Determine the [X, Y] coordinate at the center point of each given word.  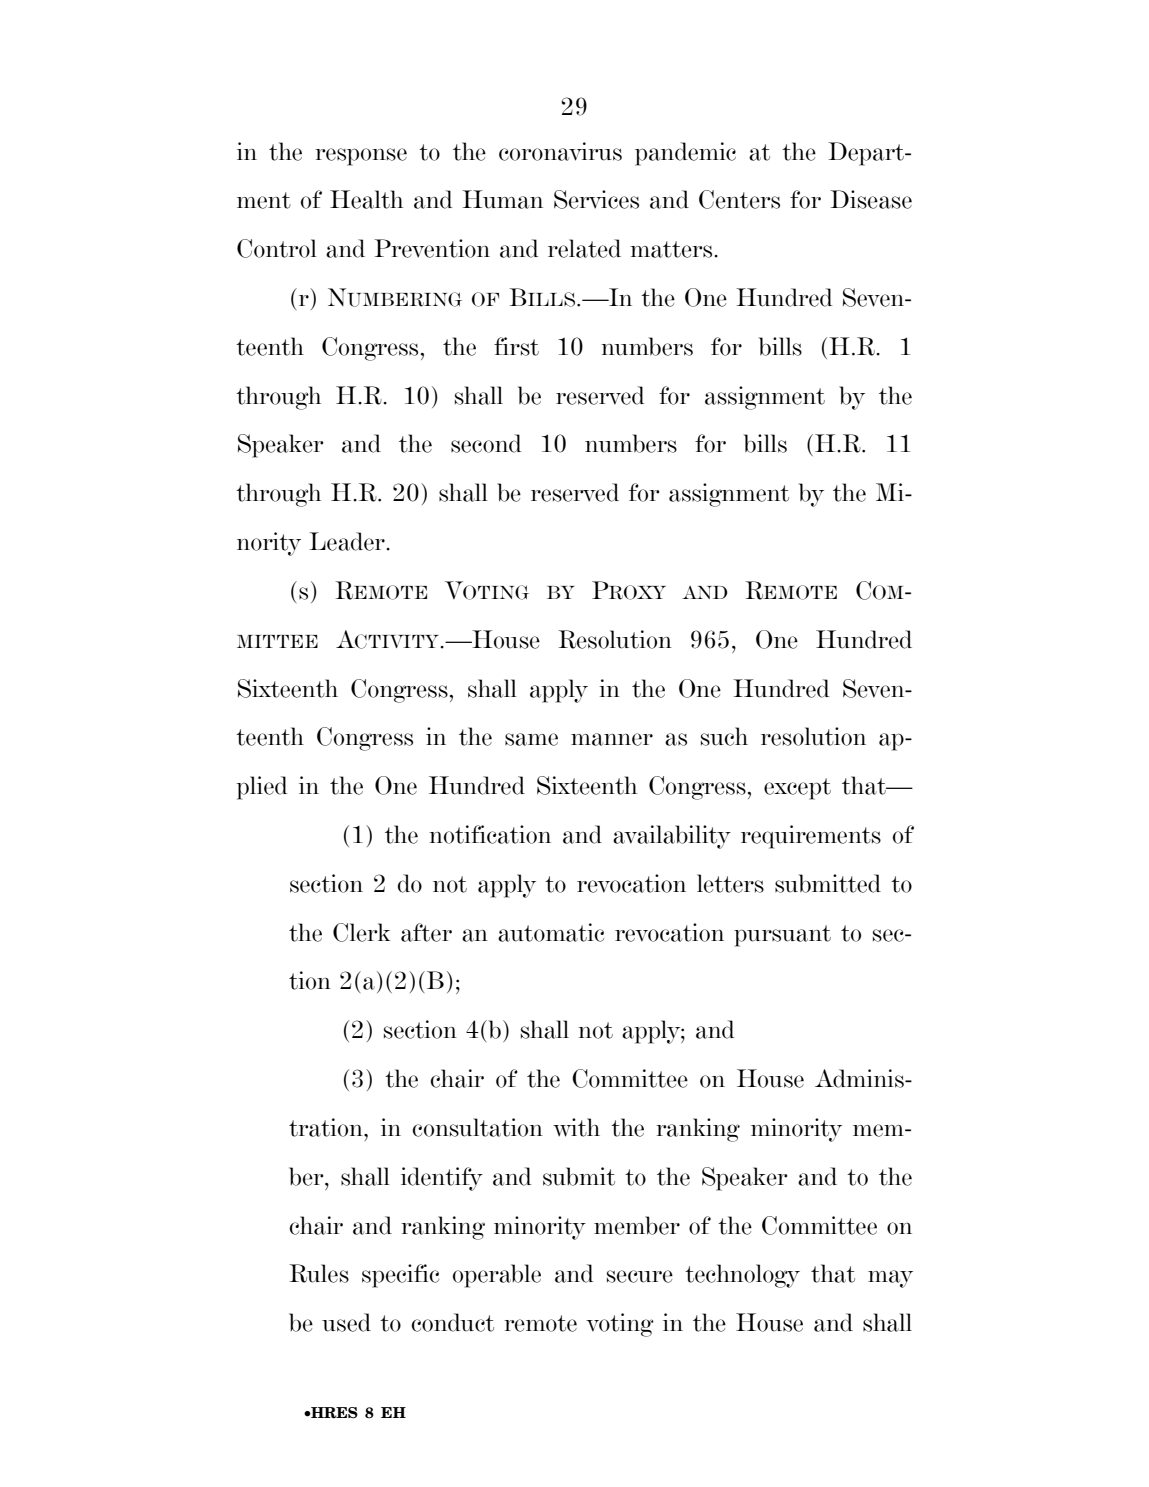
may [890, 1279]
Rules [319, 1273]
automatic [551, 932]
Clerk [361, 932]
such [724, 736]
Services [596, 199]
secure [640, 1276]
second [486, 443]
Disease [871, 199]
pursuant [782, 936]
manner [612, 739]
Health [366, 199]
